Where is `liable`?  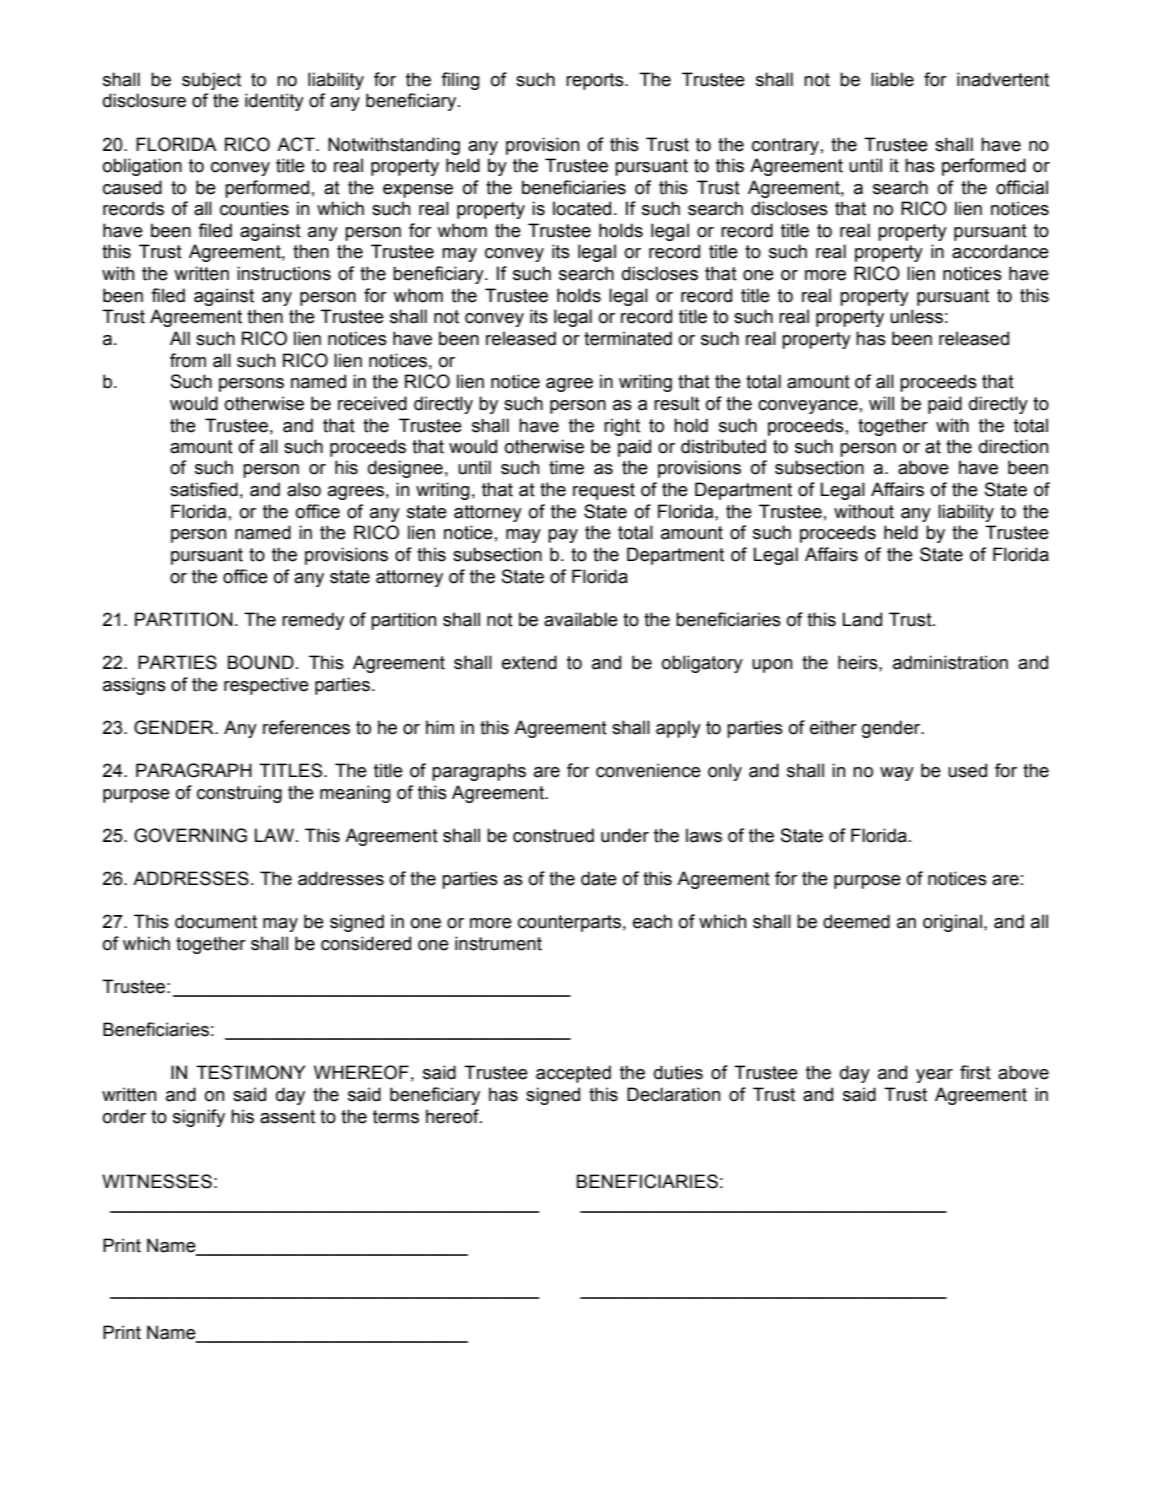 liable is located at coordinates (892, 79).
